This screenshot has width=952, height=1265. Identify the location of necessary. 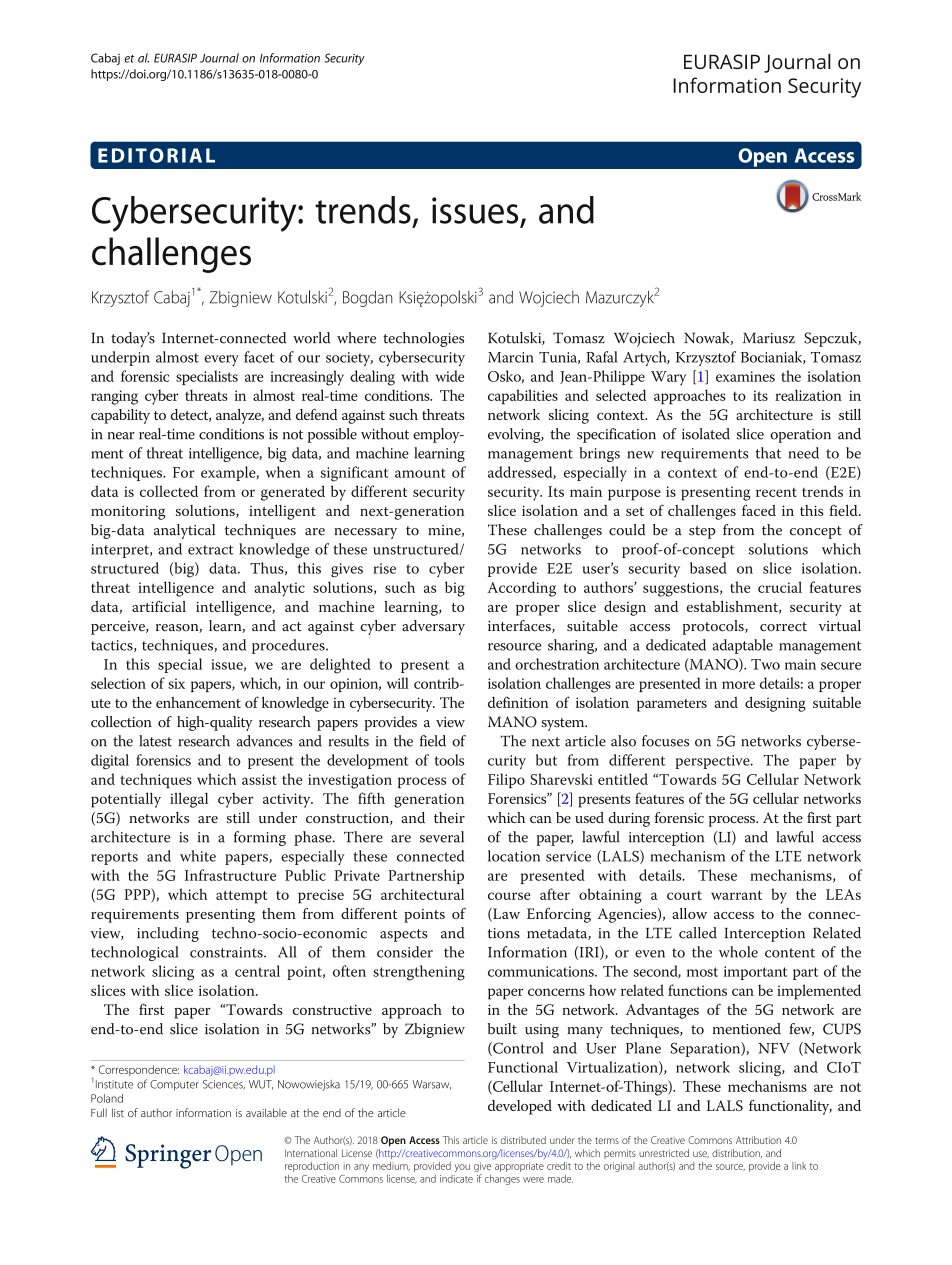
(365, 533).
